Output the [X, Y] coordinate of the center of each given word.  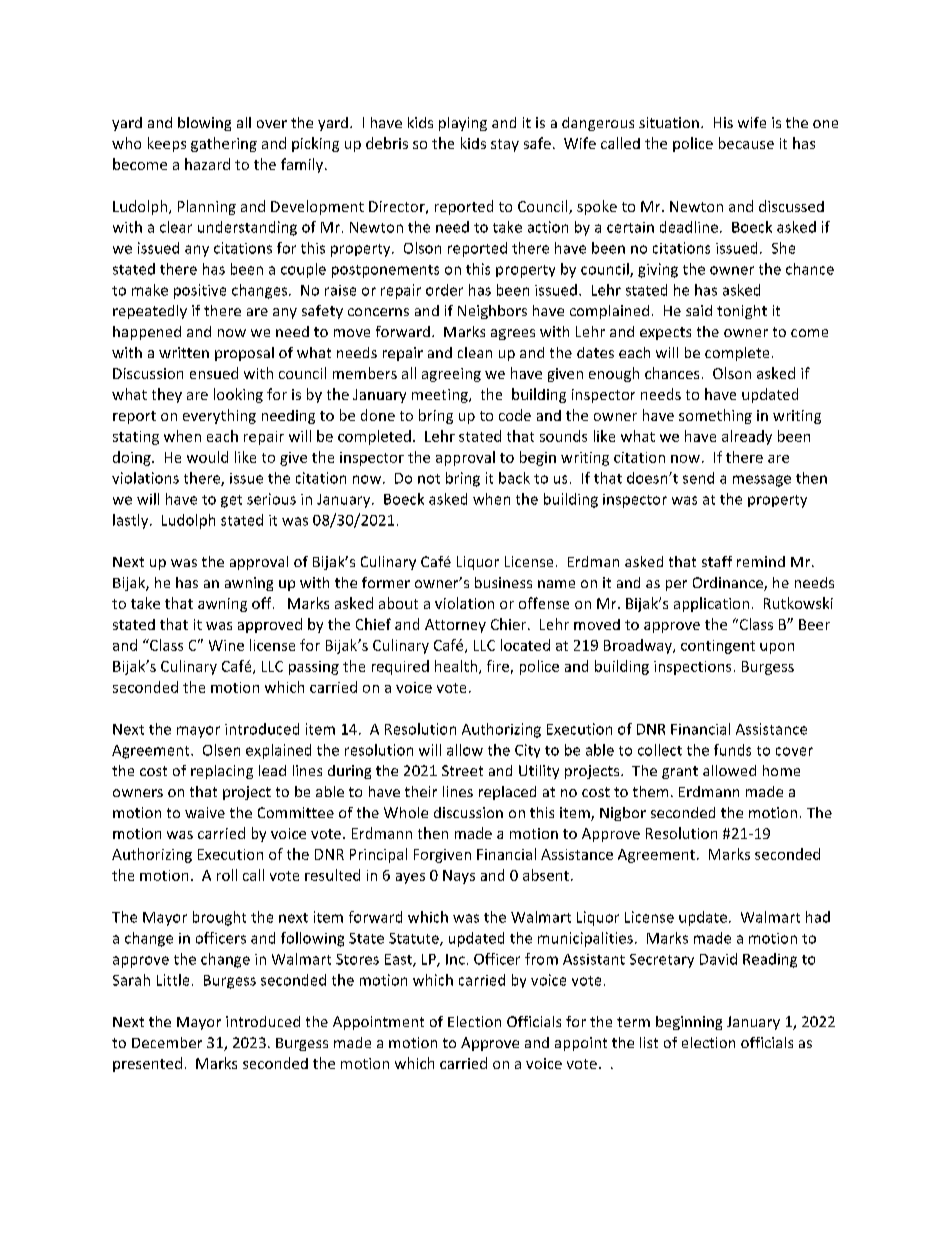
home [781, 770]
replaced [507, 793]
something [715, 416]
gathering [224, 144]
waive [205, 812]
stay [505, 145]
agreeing [451, 375]
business [503, 582]
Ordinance [729, 584]
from [541, 959]
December [167, 1042]
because [746, 143]
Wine [226, 645]
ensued [214, 373]
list [649, 1042]
